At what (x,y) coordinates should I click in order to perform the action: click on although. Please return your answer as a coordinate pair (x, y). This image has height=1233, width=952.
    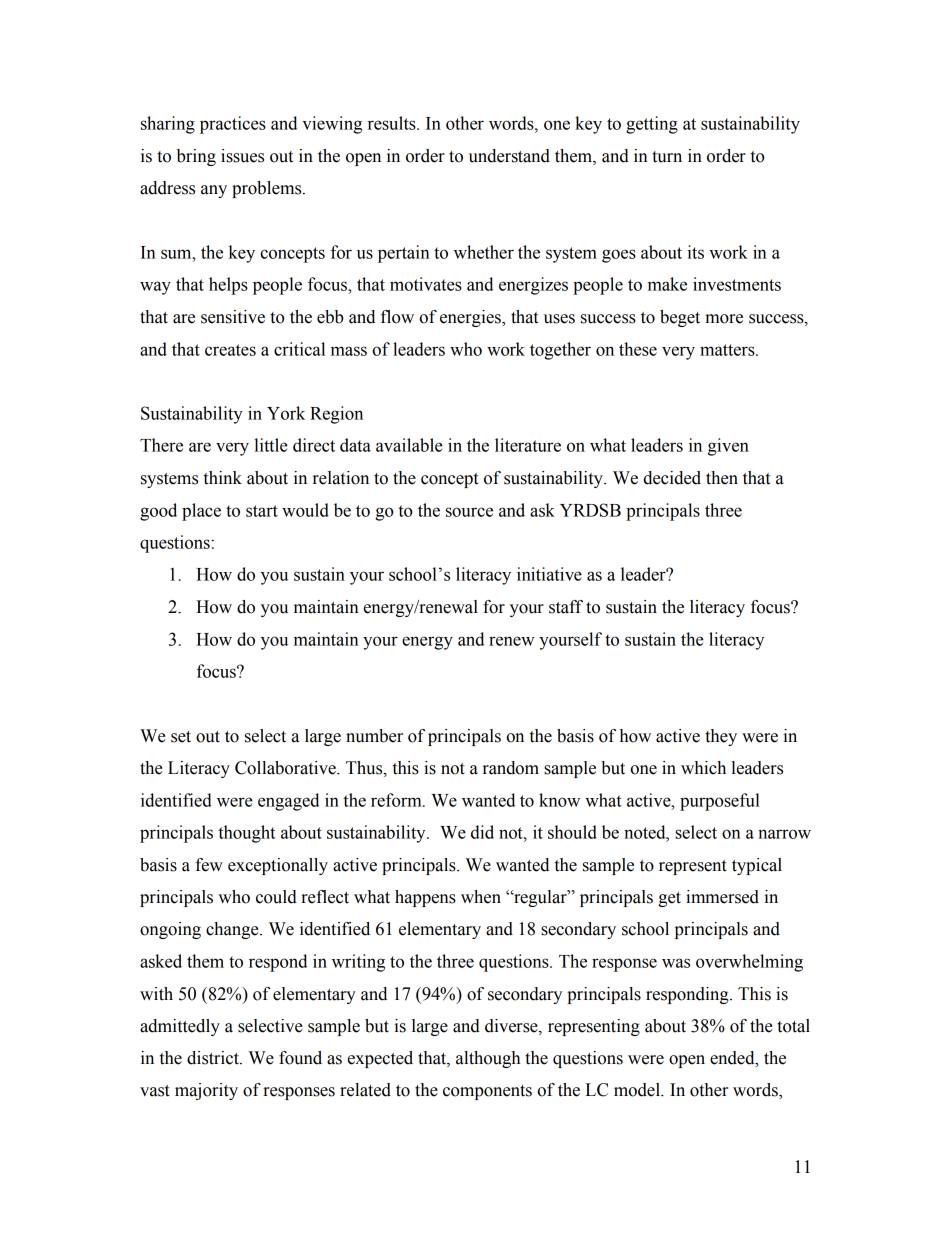
    Looking at the image, I should click on (488, 1059).
